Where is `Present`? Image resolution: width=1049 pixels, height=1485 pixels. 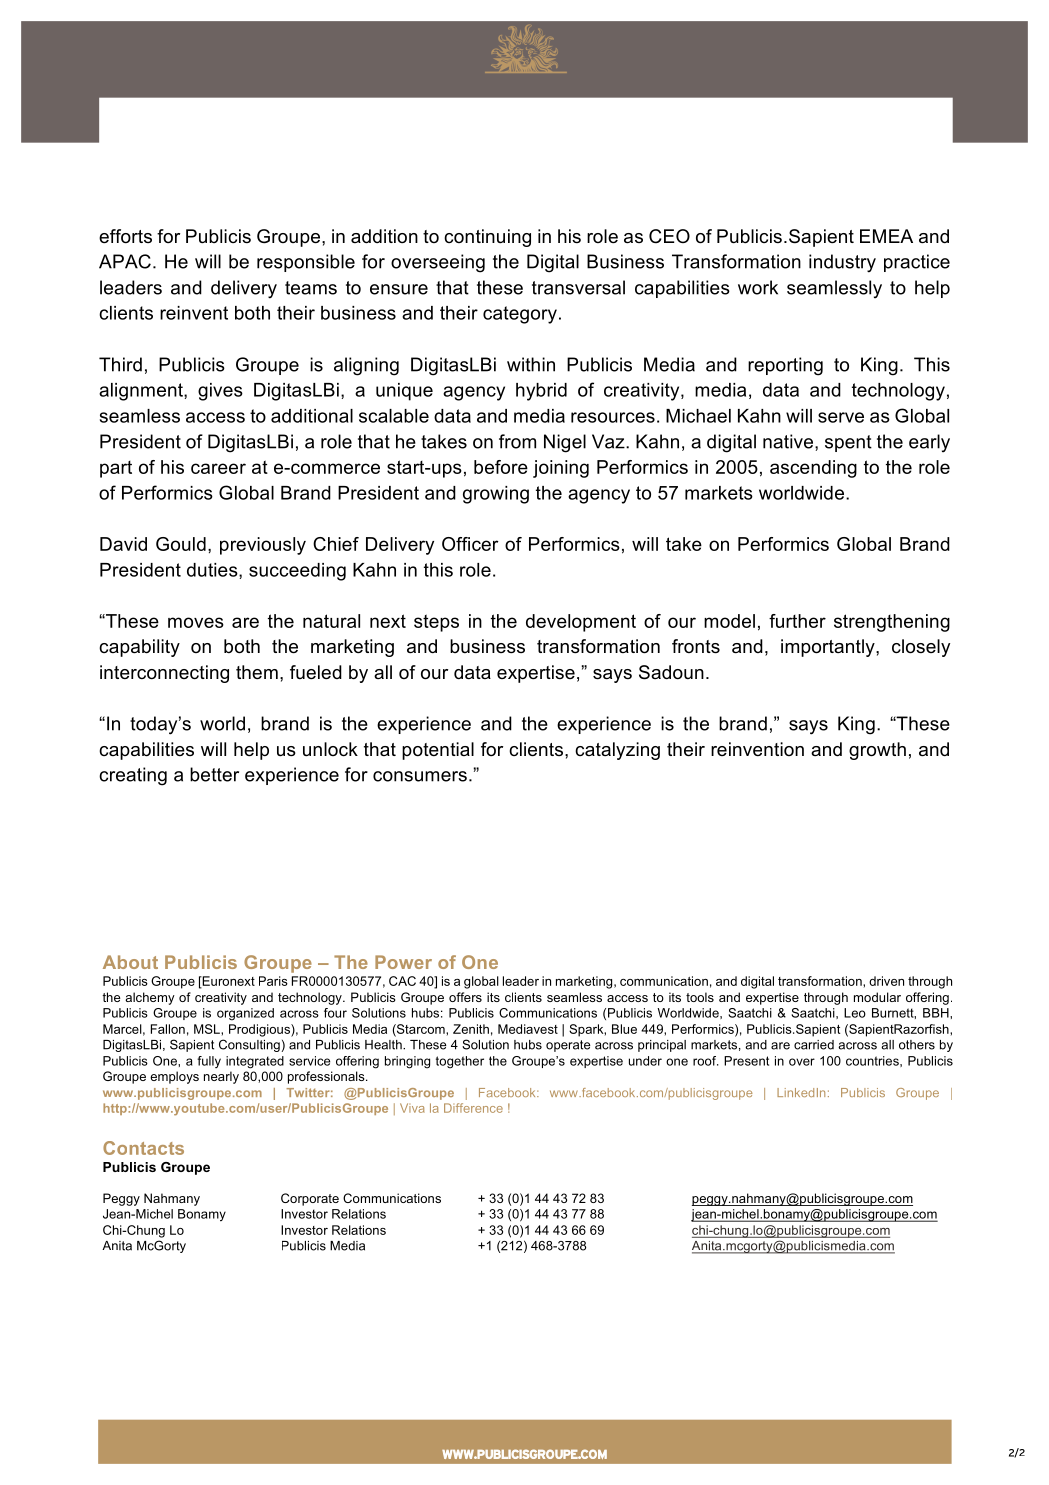 Present is located at coordinates (746, 1061).
